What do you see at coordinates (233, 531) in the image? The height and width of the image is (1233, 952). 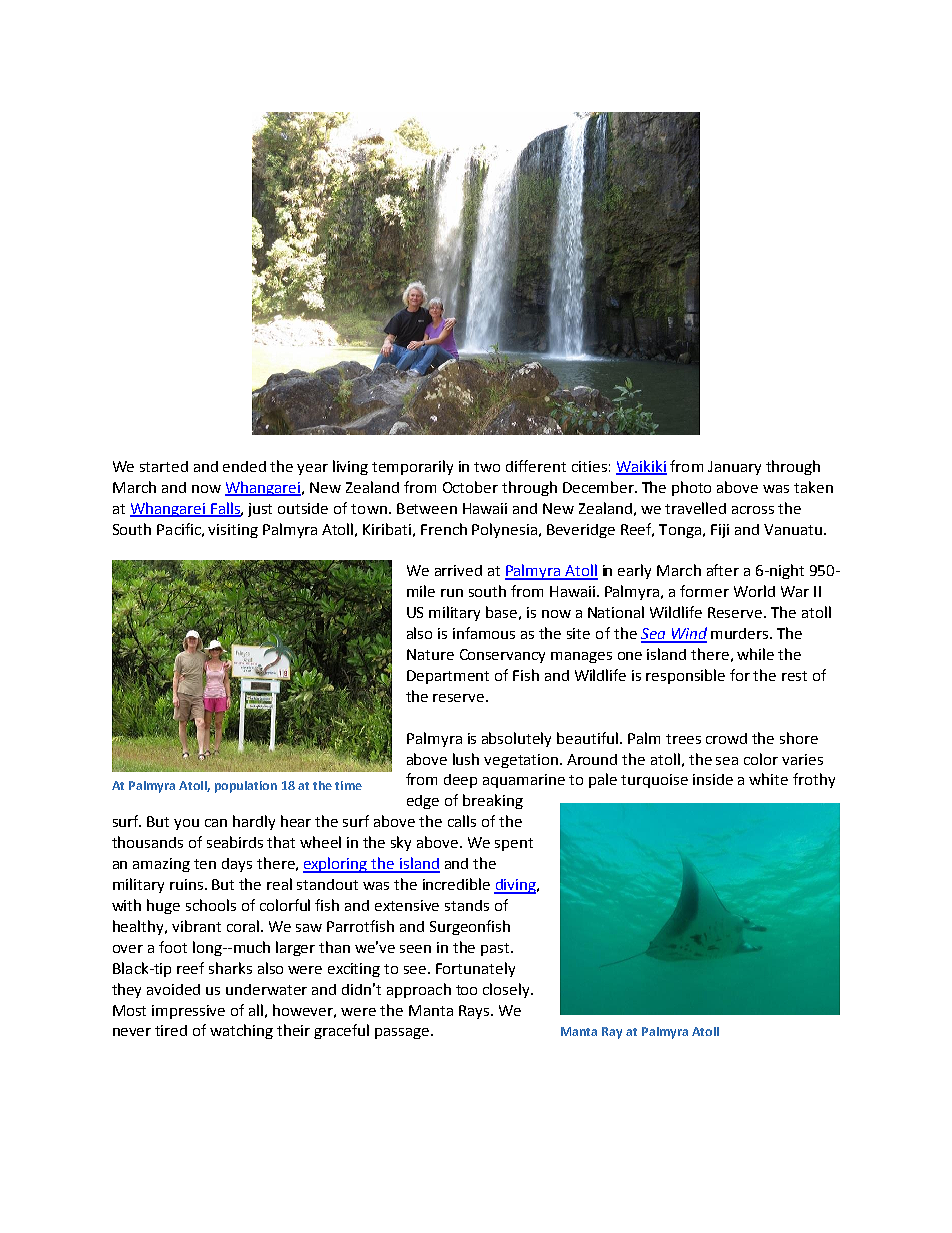 I see `visiting` at bounding box center [233, 531].
